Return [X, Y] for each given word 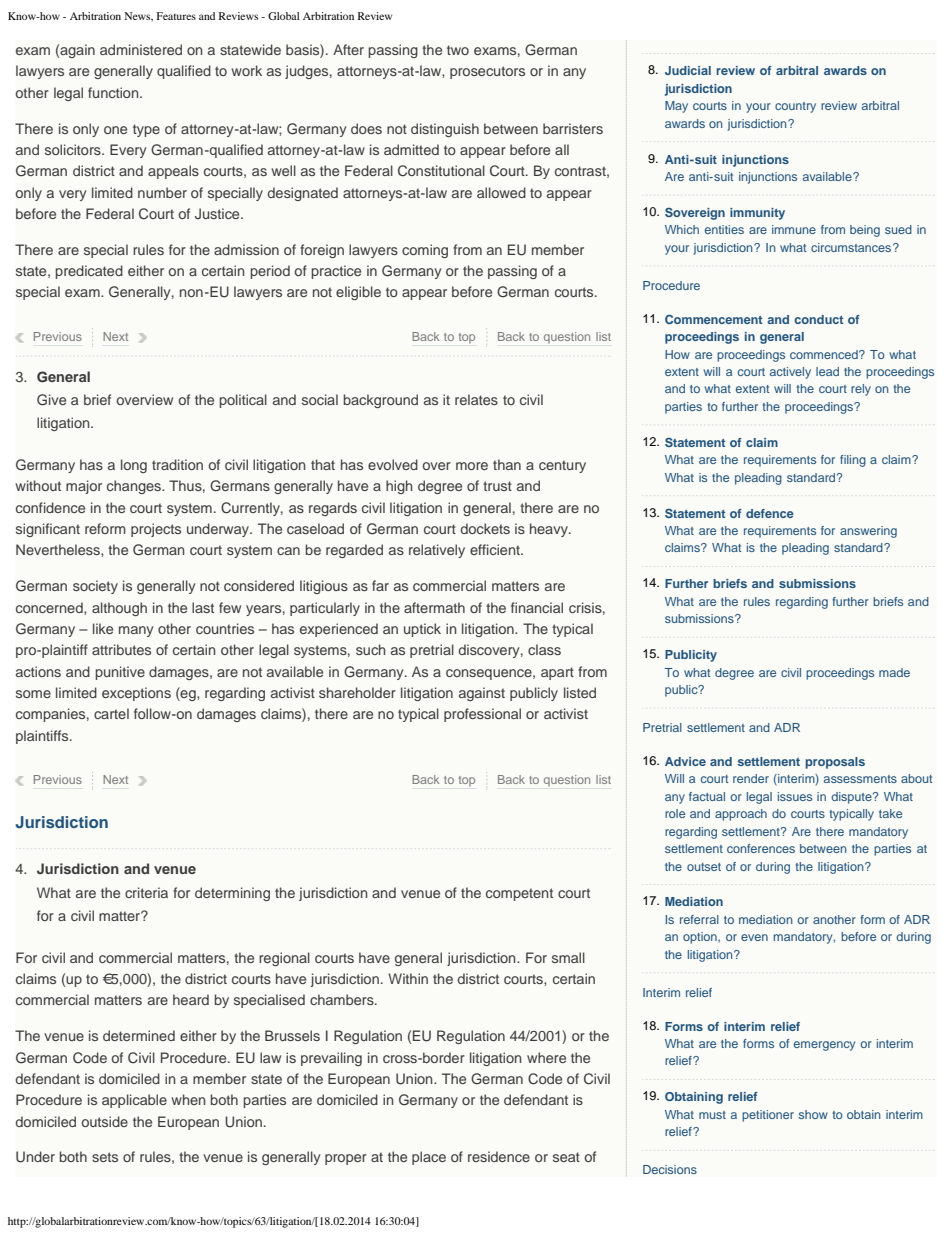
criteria [146, 892]
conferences [761, 848]
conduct [818, 319]
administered [141, 49]
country [795, 107]
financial [537, 607]
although [119, 609]
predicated [89, 272]
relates [476, 399]
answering [868, 532]
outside [105, 1121]
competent [519, 894]
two [458, 50]
